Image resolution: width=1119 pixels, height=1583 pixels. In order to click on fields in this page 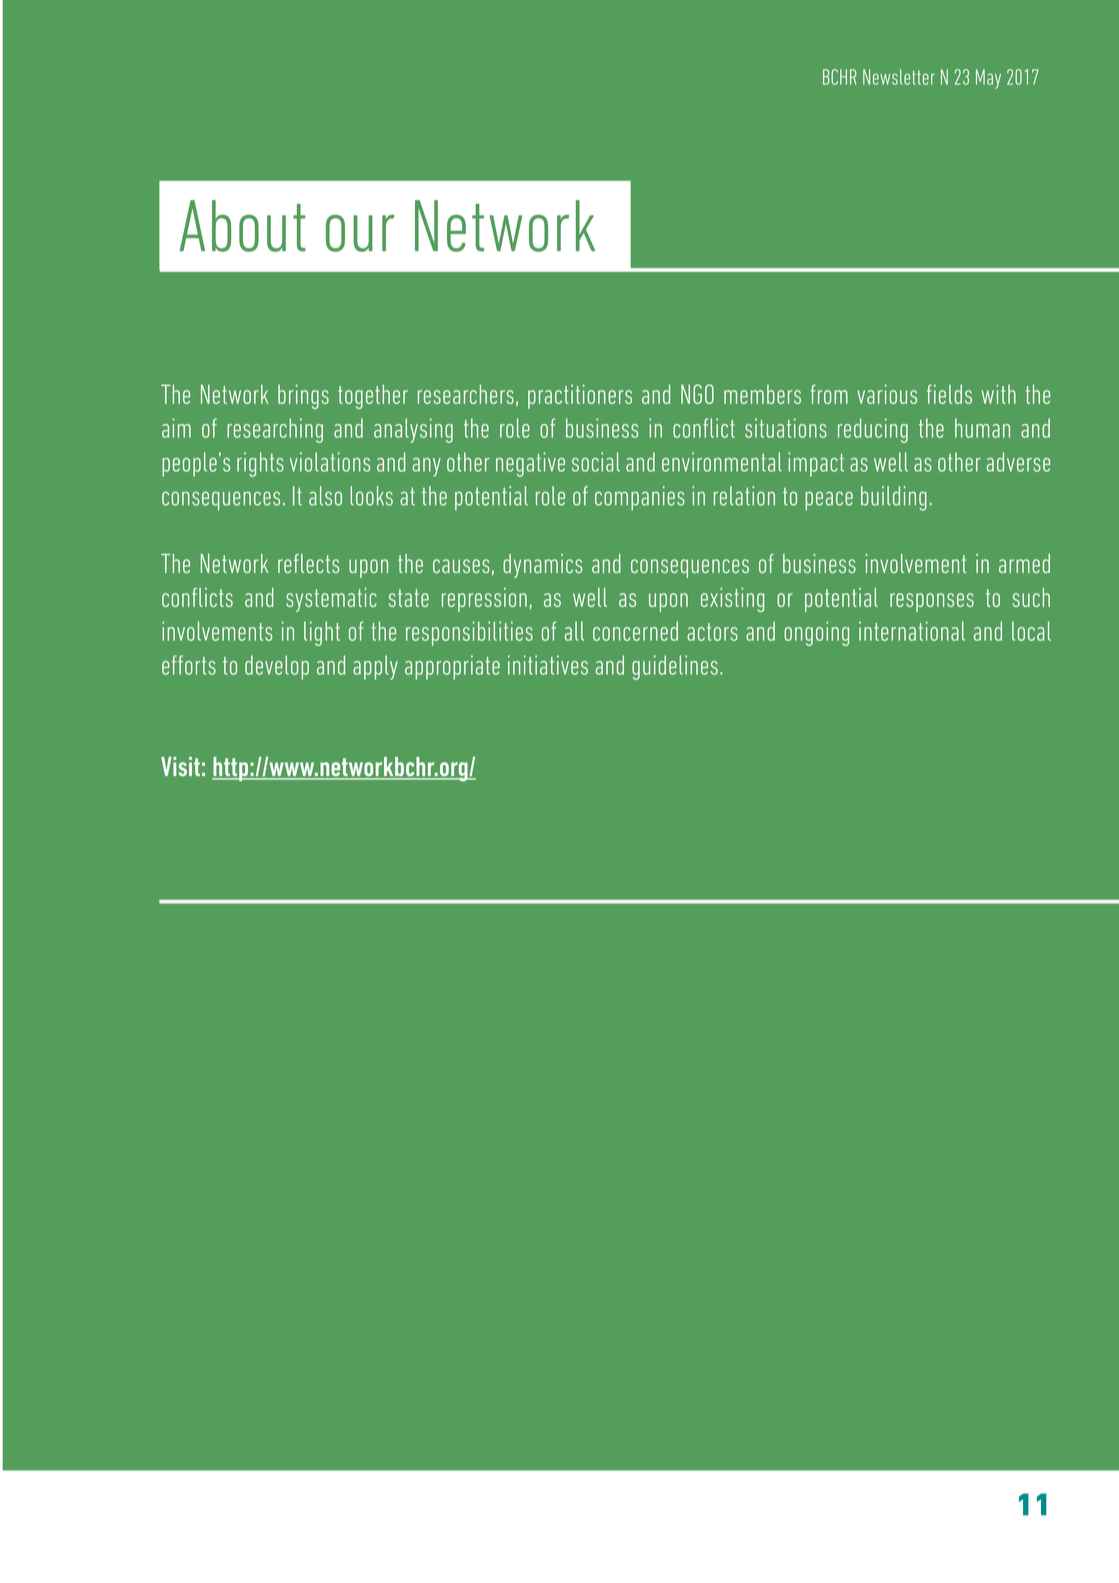, I will do `click(949, 394)`.
